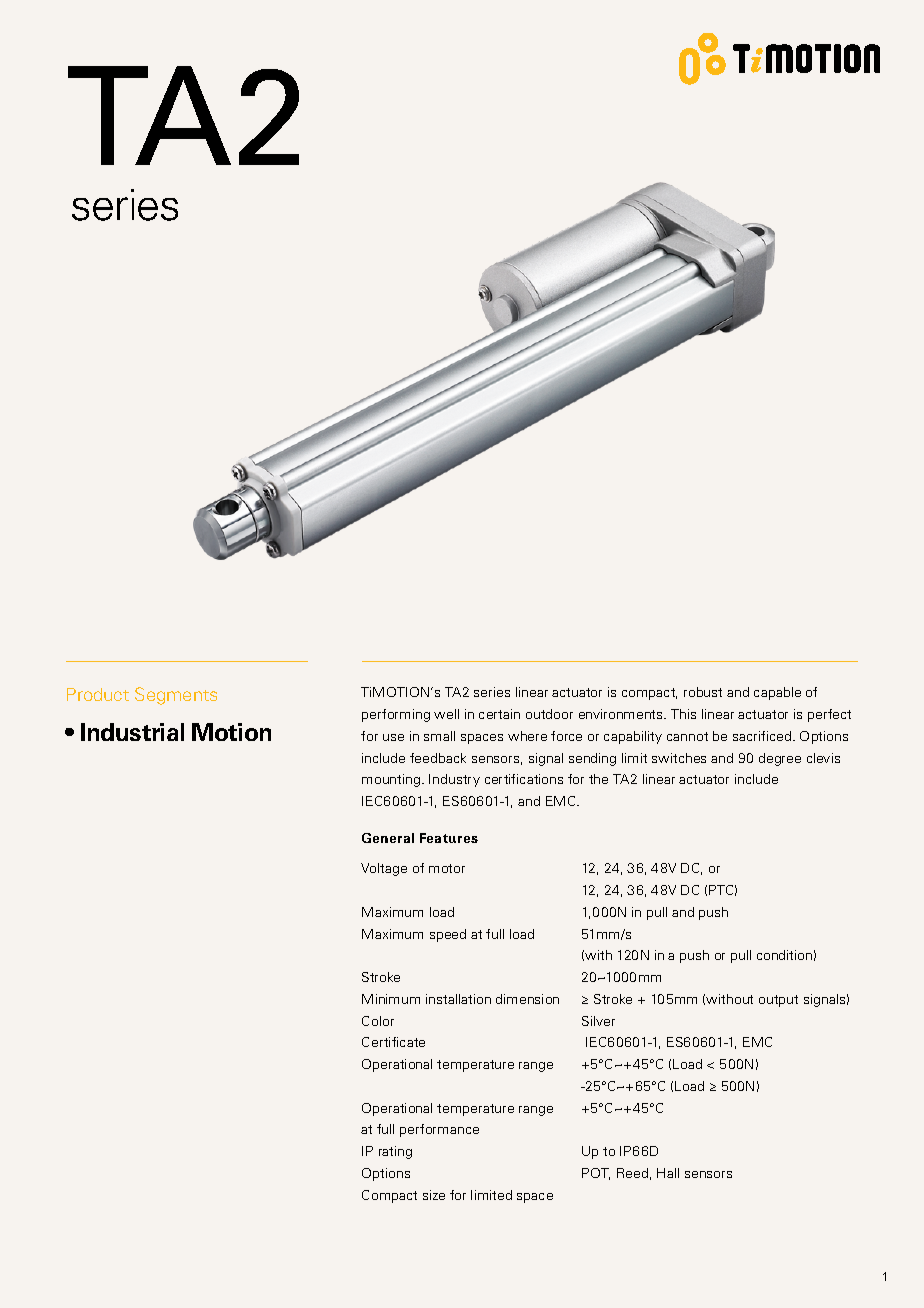 The width and height of the screenshot is (924, 1308). What do you see at coordinates (446, 714) in the screenshot?
I see `well` at bounding box center [446, 714].
